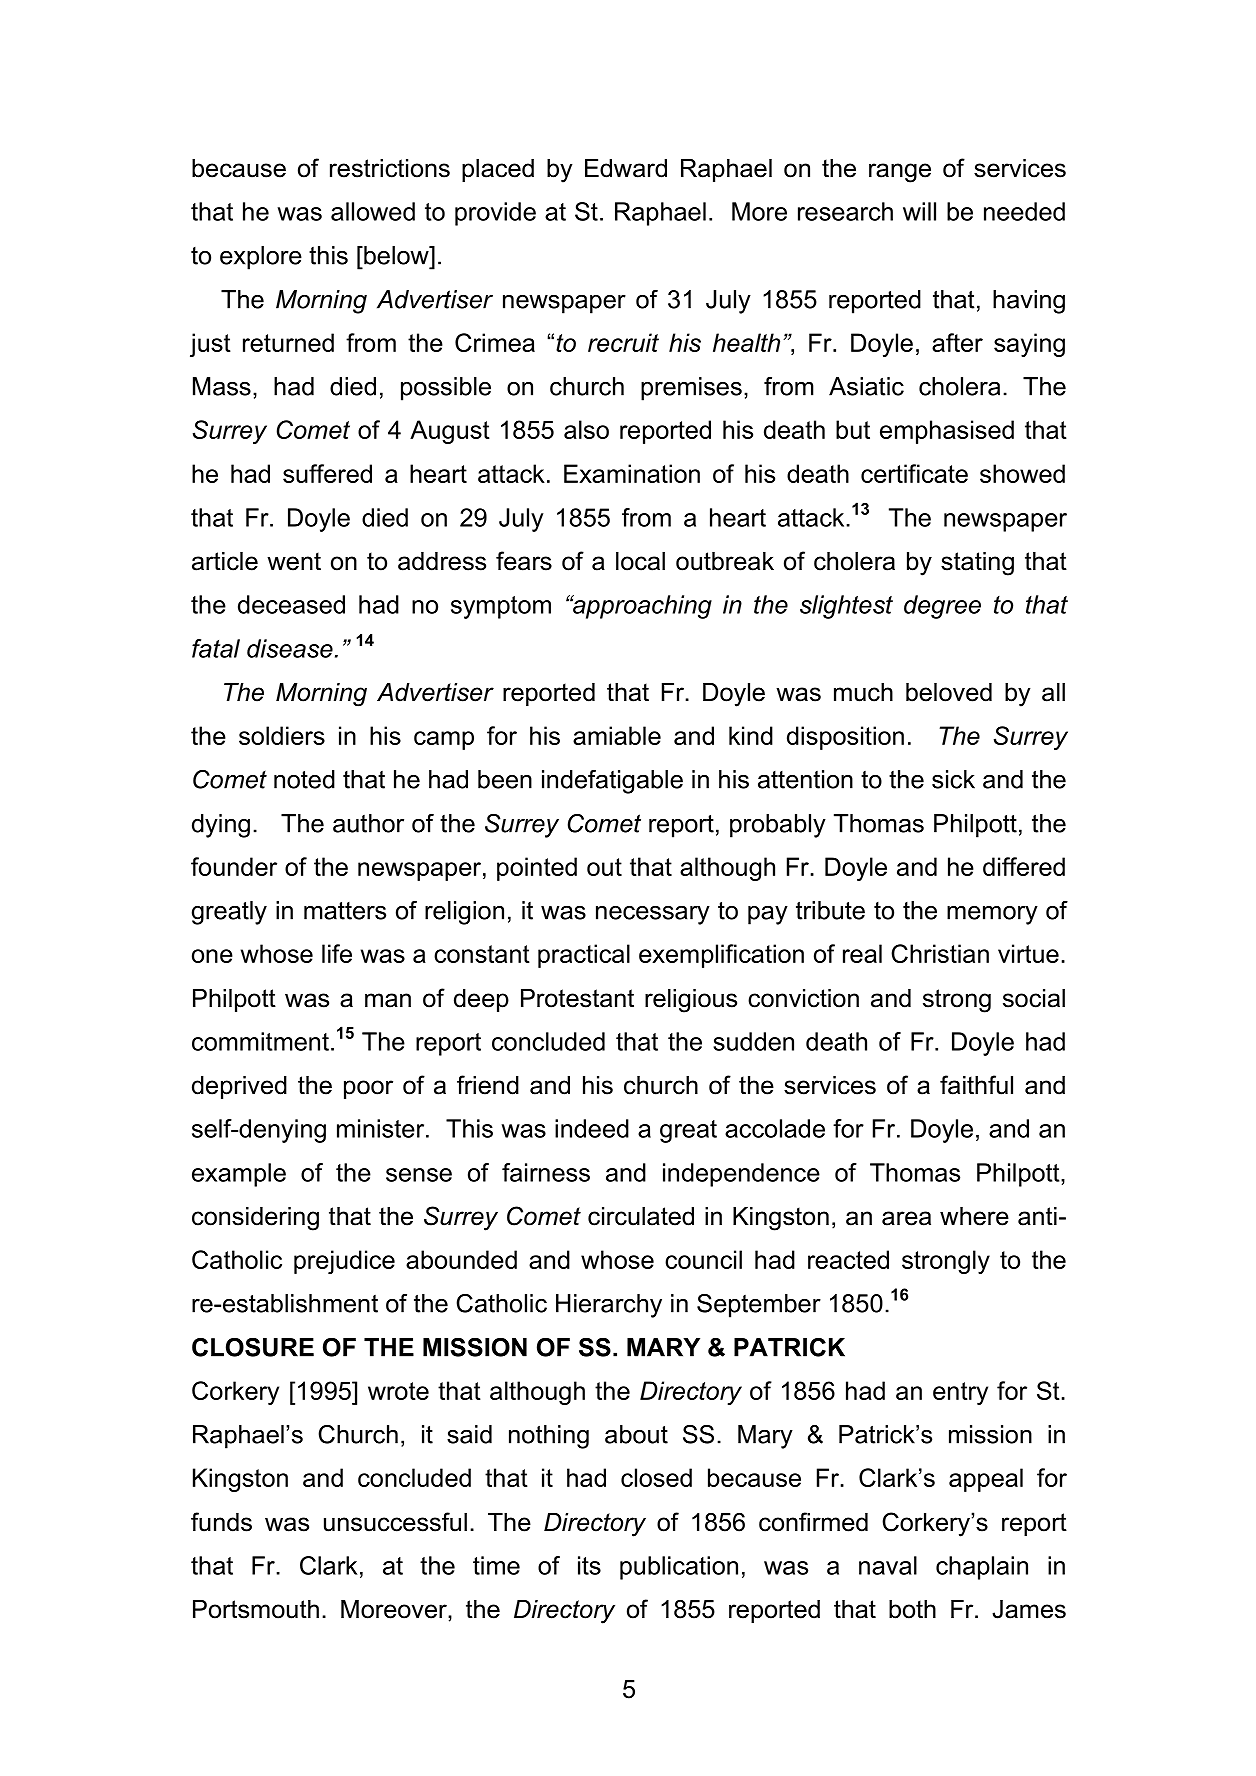 This screenshot has width=1256, height=1776. I want to click on local, so click(640, 561).
